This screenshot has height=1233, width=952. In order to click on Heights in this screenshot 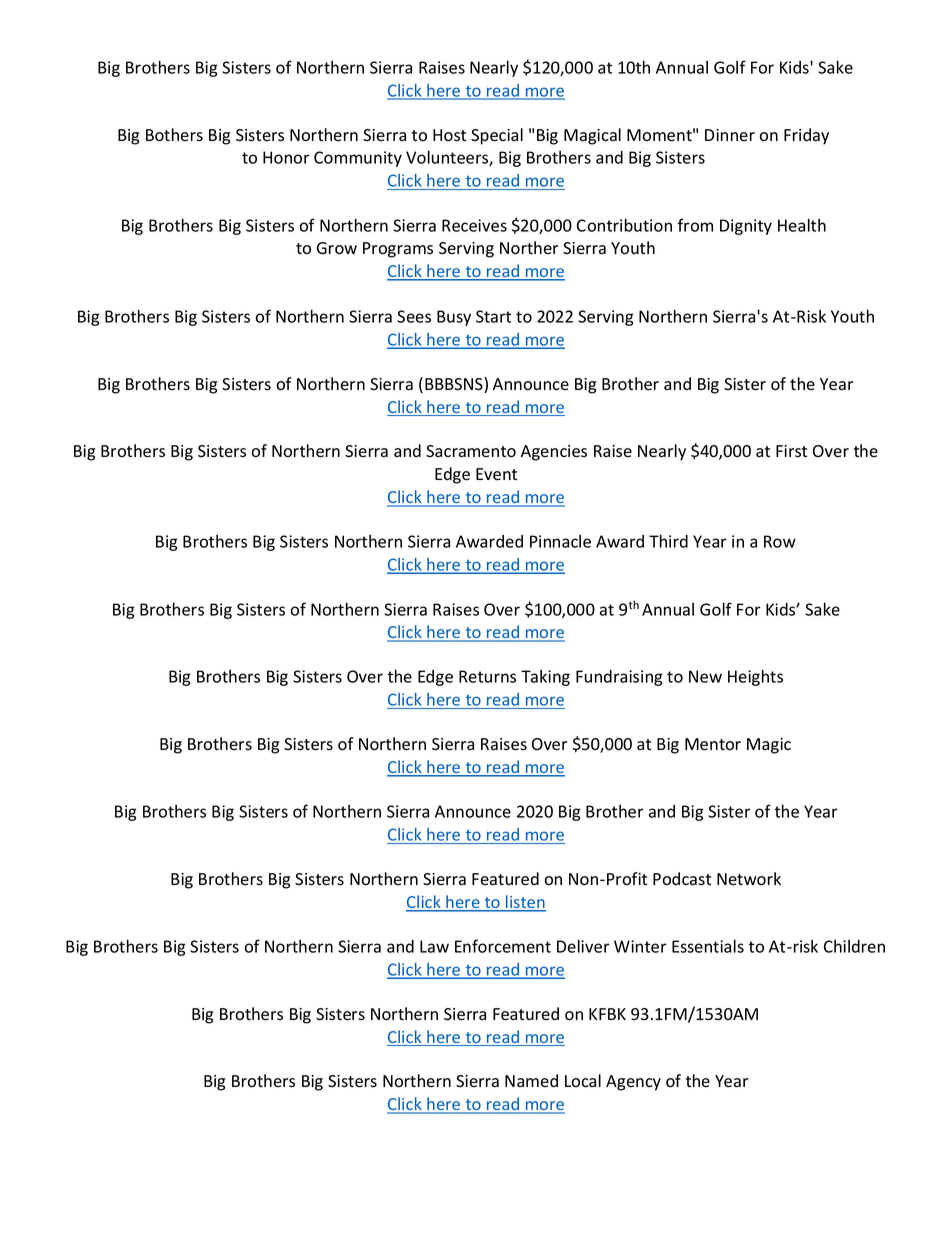, I will do `click(755, 677)`.
